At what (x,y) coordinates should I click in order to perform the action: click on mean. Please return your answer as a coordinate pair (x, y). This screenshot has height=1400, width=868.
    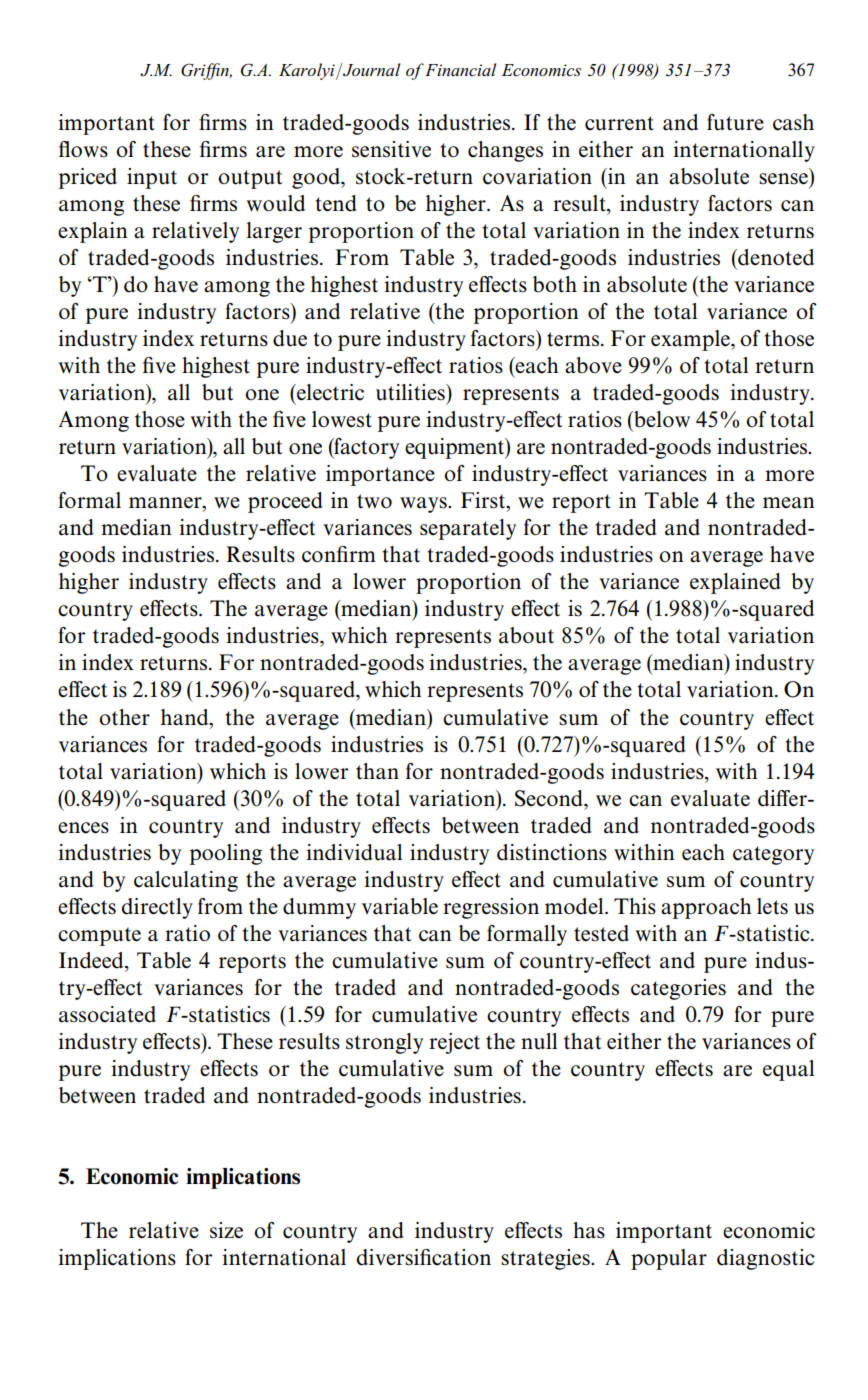
    Looking at the image, I should click on (788, 503).
